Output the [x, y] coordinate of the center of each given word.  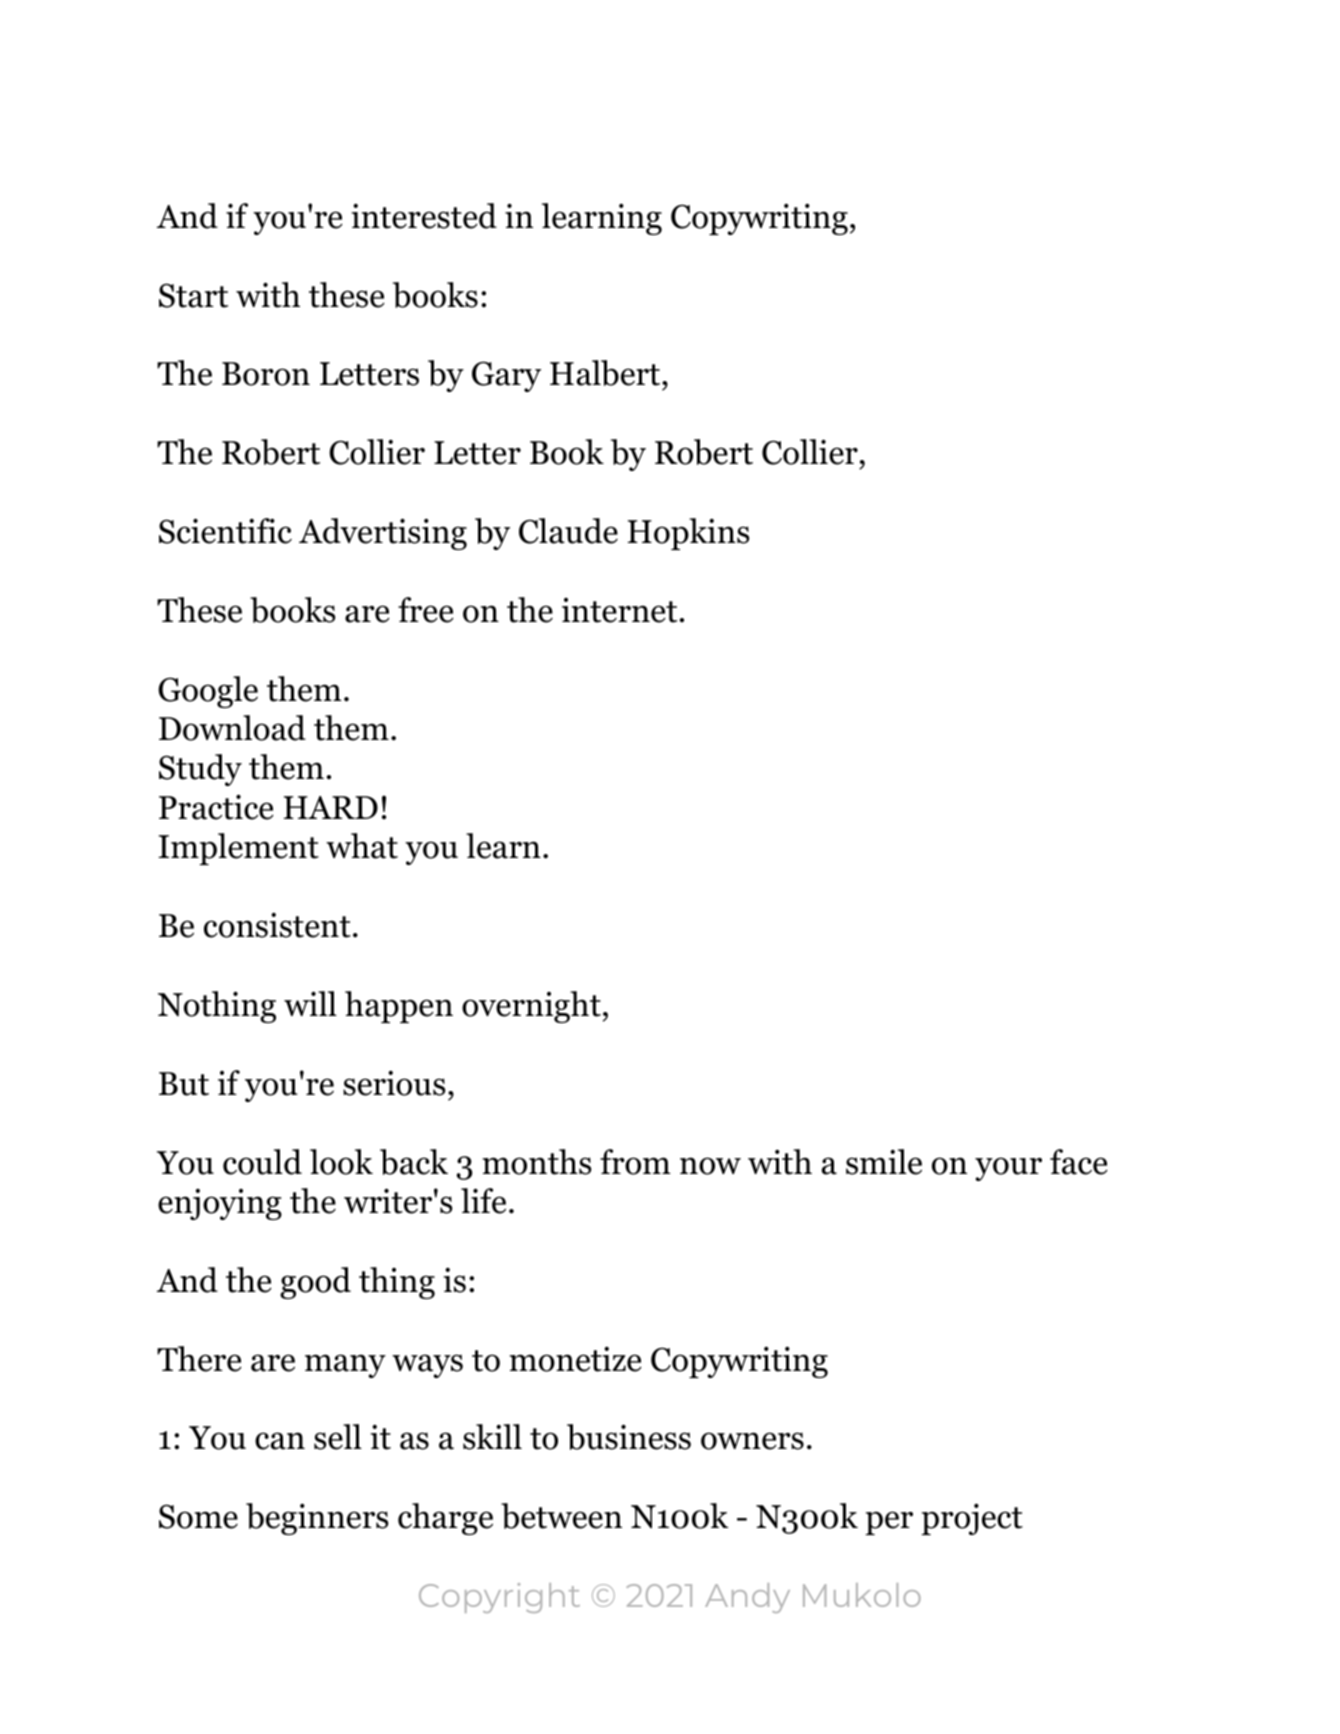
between [561, 1516]
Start [193, 295]
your [1008, 1169]
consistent [277, 925]
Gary [506, 376]
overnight [531, 1007]
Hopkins [688, 534]
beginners [317, 1519]
